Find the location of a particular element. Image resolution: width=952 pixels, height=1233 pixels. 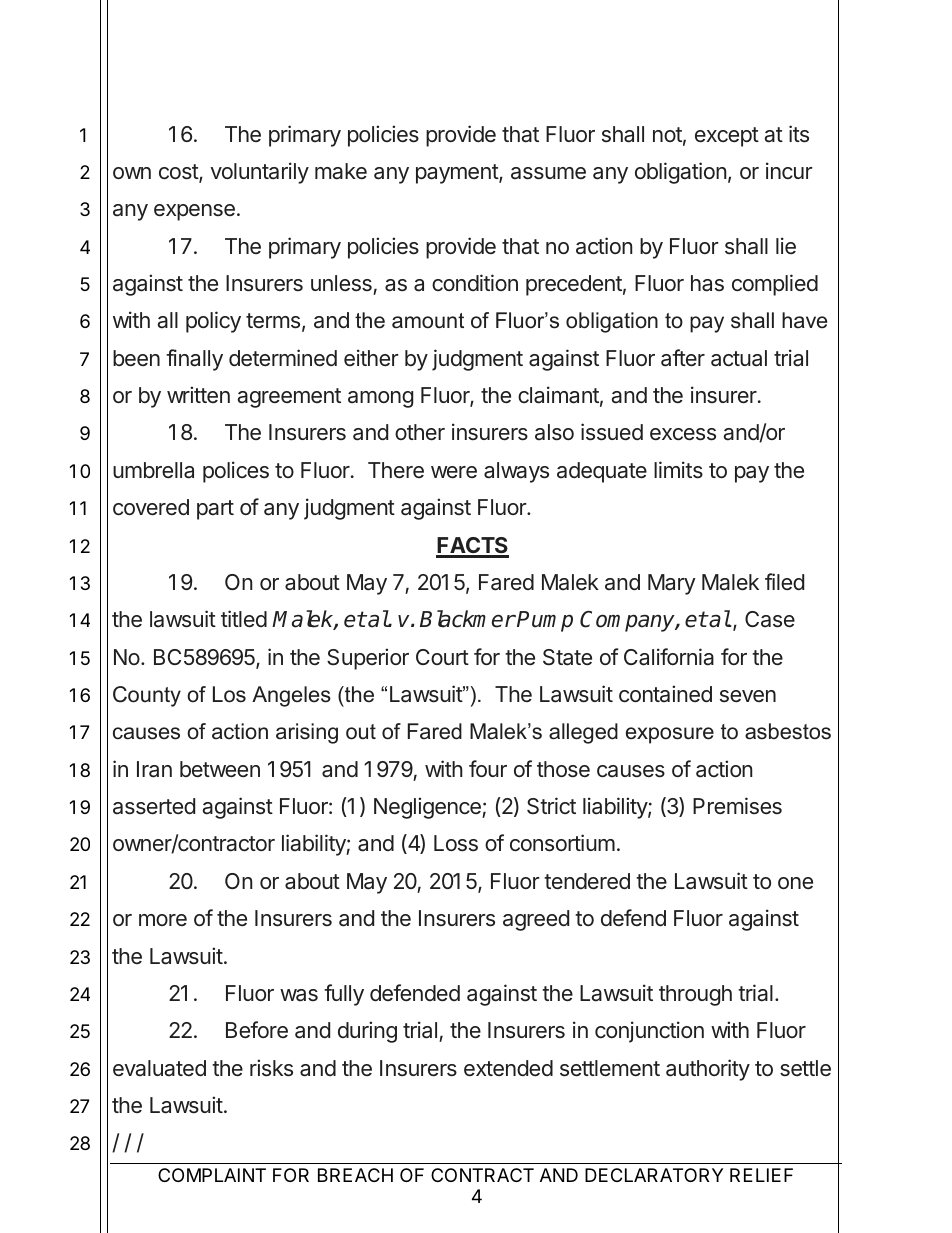

except is located at coordinates (727, 137).
